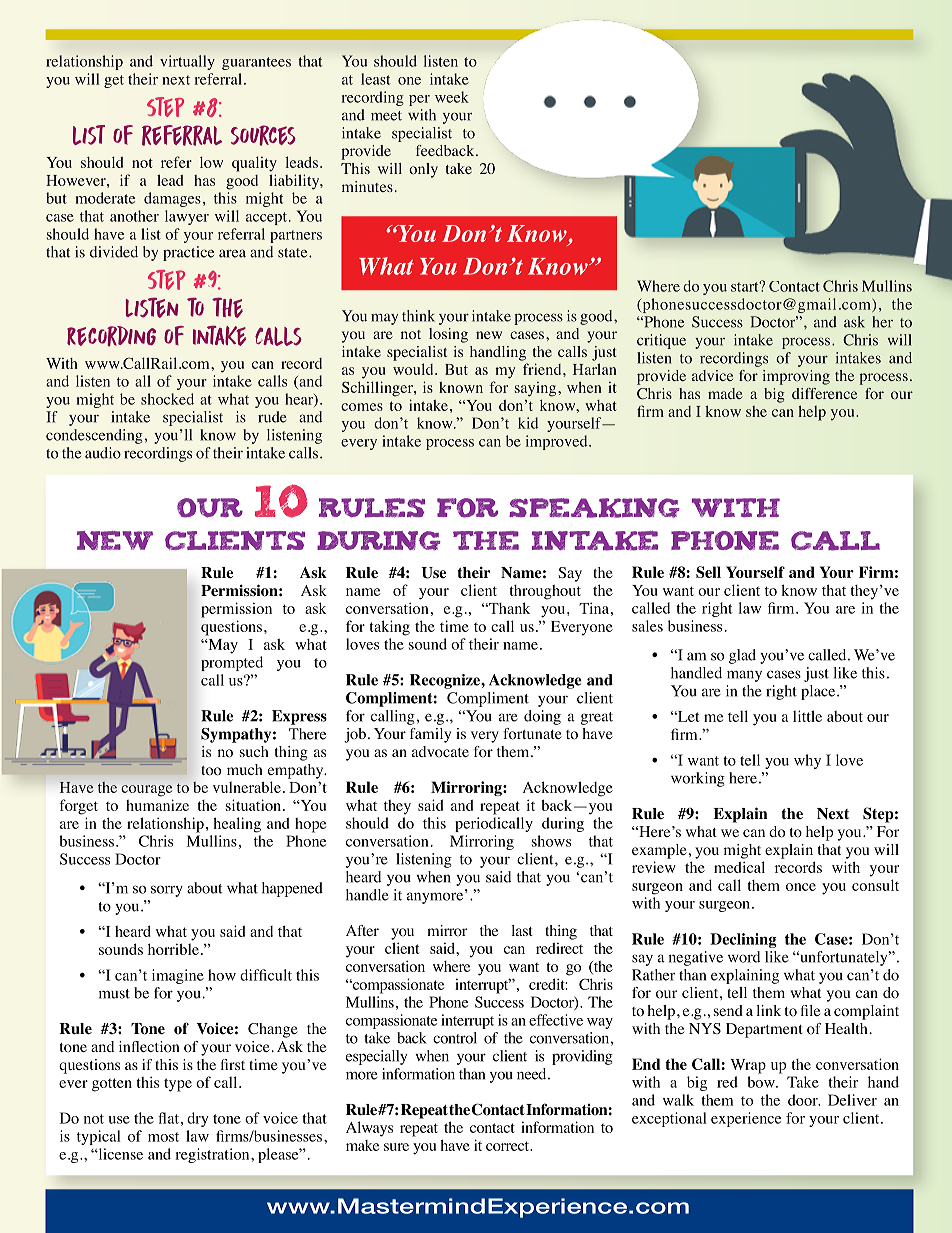 The height and width of the screenshot is (1233, 952). What do you see at coordinates (756, 411) in the screenshot?
I see `she` at bounding box center [756, 411].
